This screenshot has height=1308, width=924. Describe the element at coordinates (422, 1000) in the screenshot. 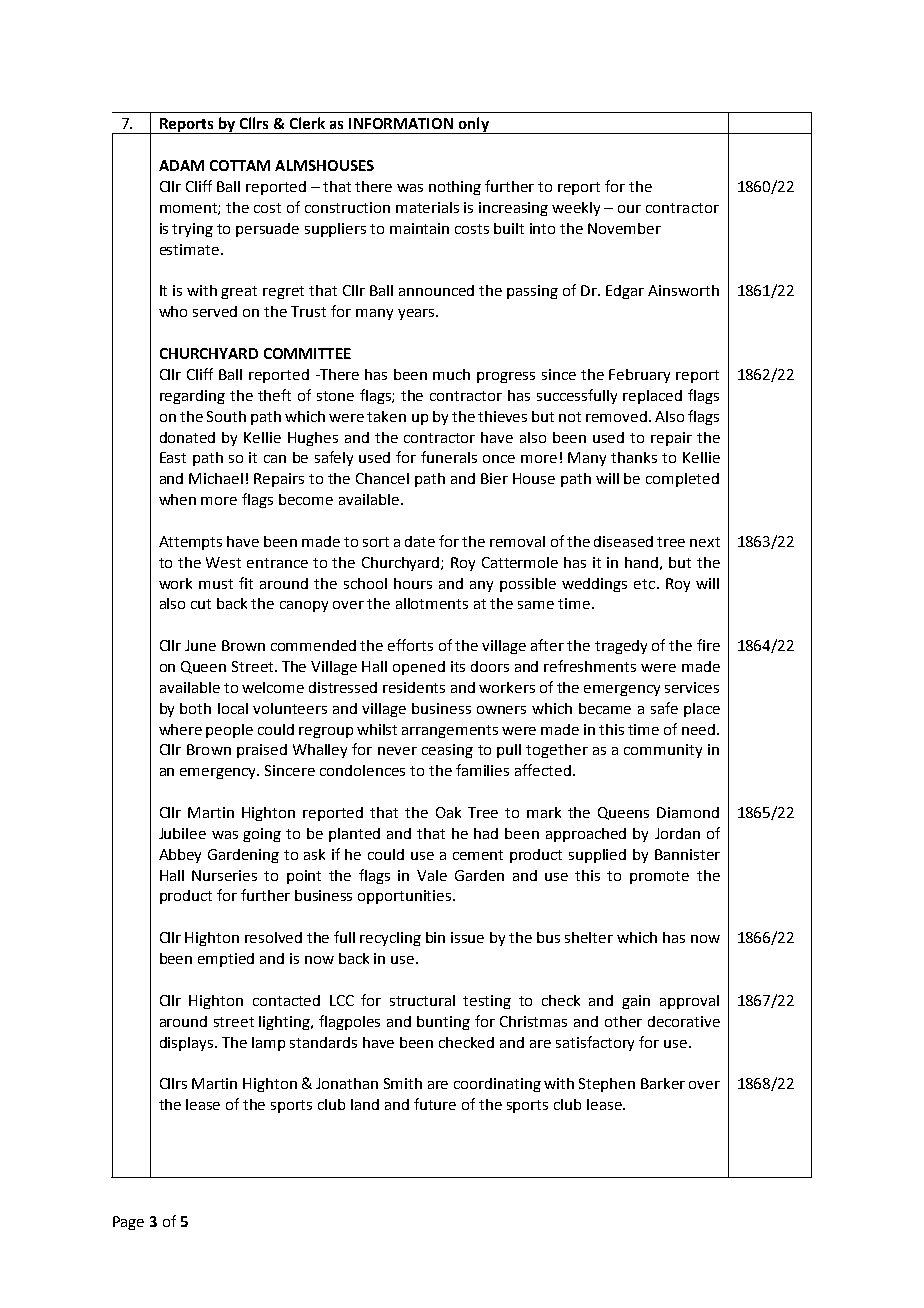

I see `structural` at that location.
